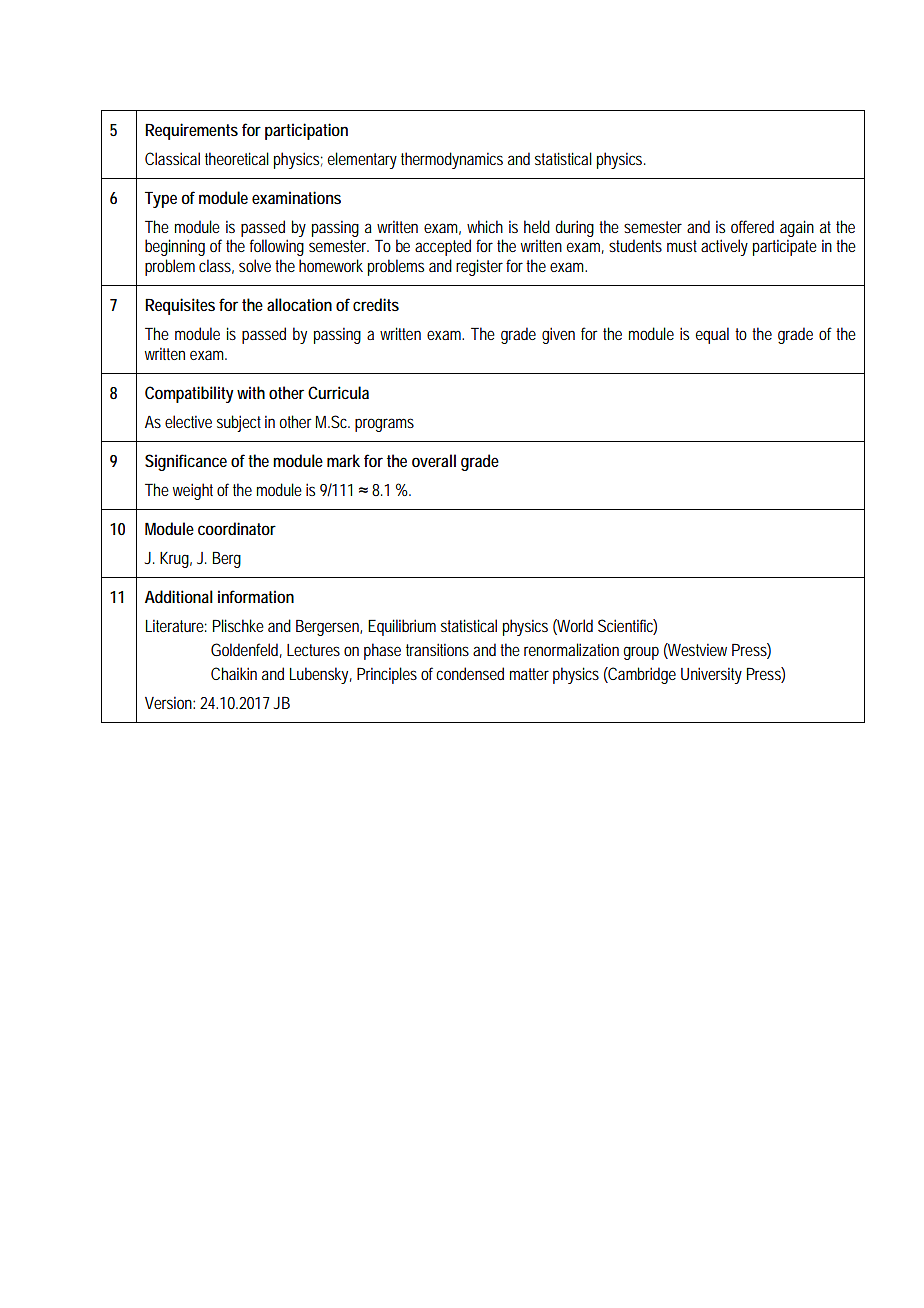 The image size is (924, 1308). Describe the element at coordinates (712, 335) in the image. I see `equal` at that location.
